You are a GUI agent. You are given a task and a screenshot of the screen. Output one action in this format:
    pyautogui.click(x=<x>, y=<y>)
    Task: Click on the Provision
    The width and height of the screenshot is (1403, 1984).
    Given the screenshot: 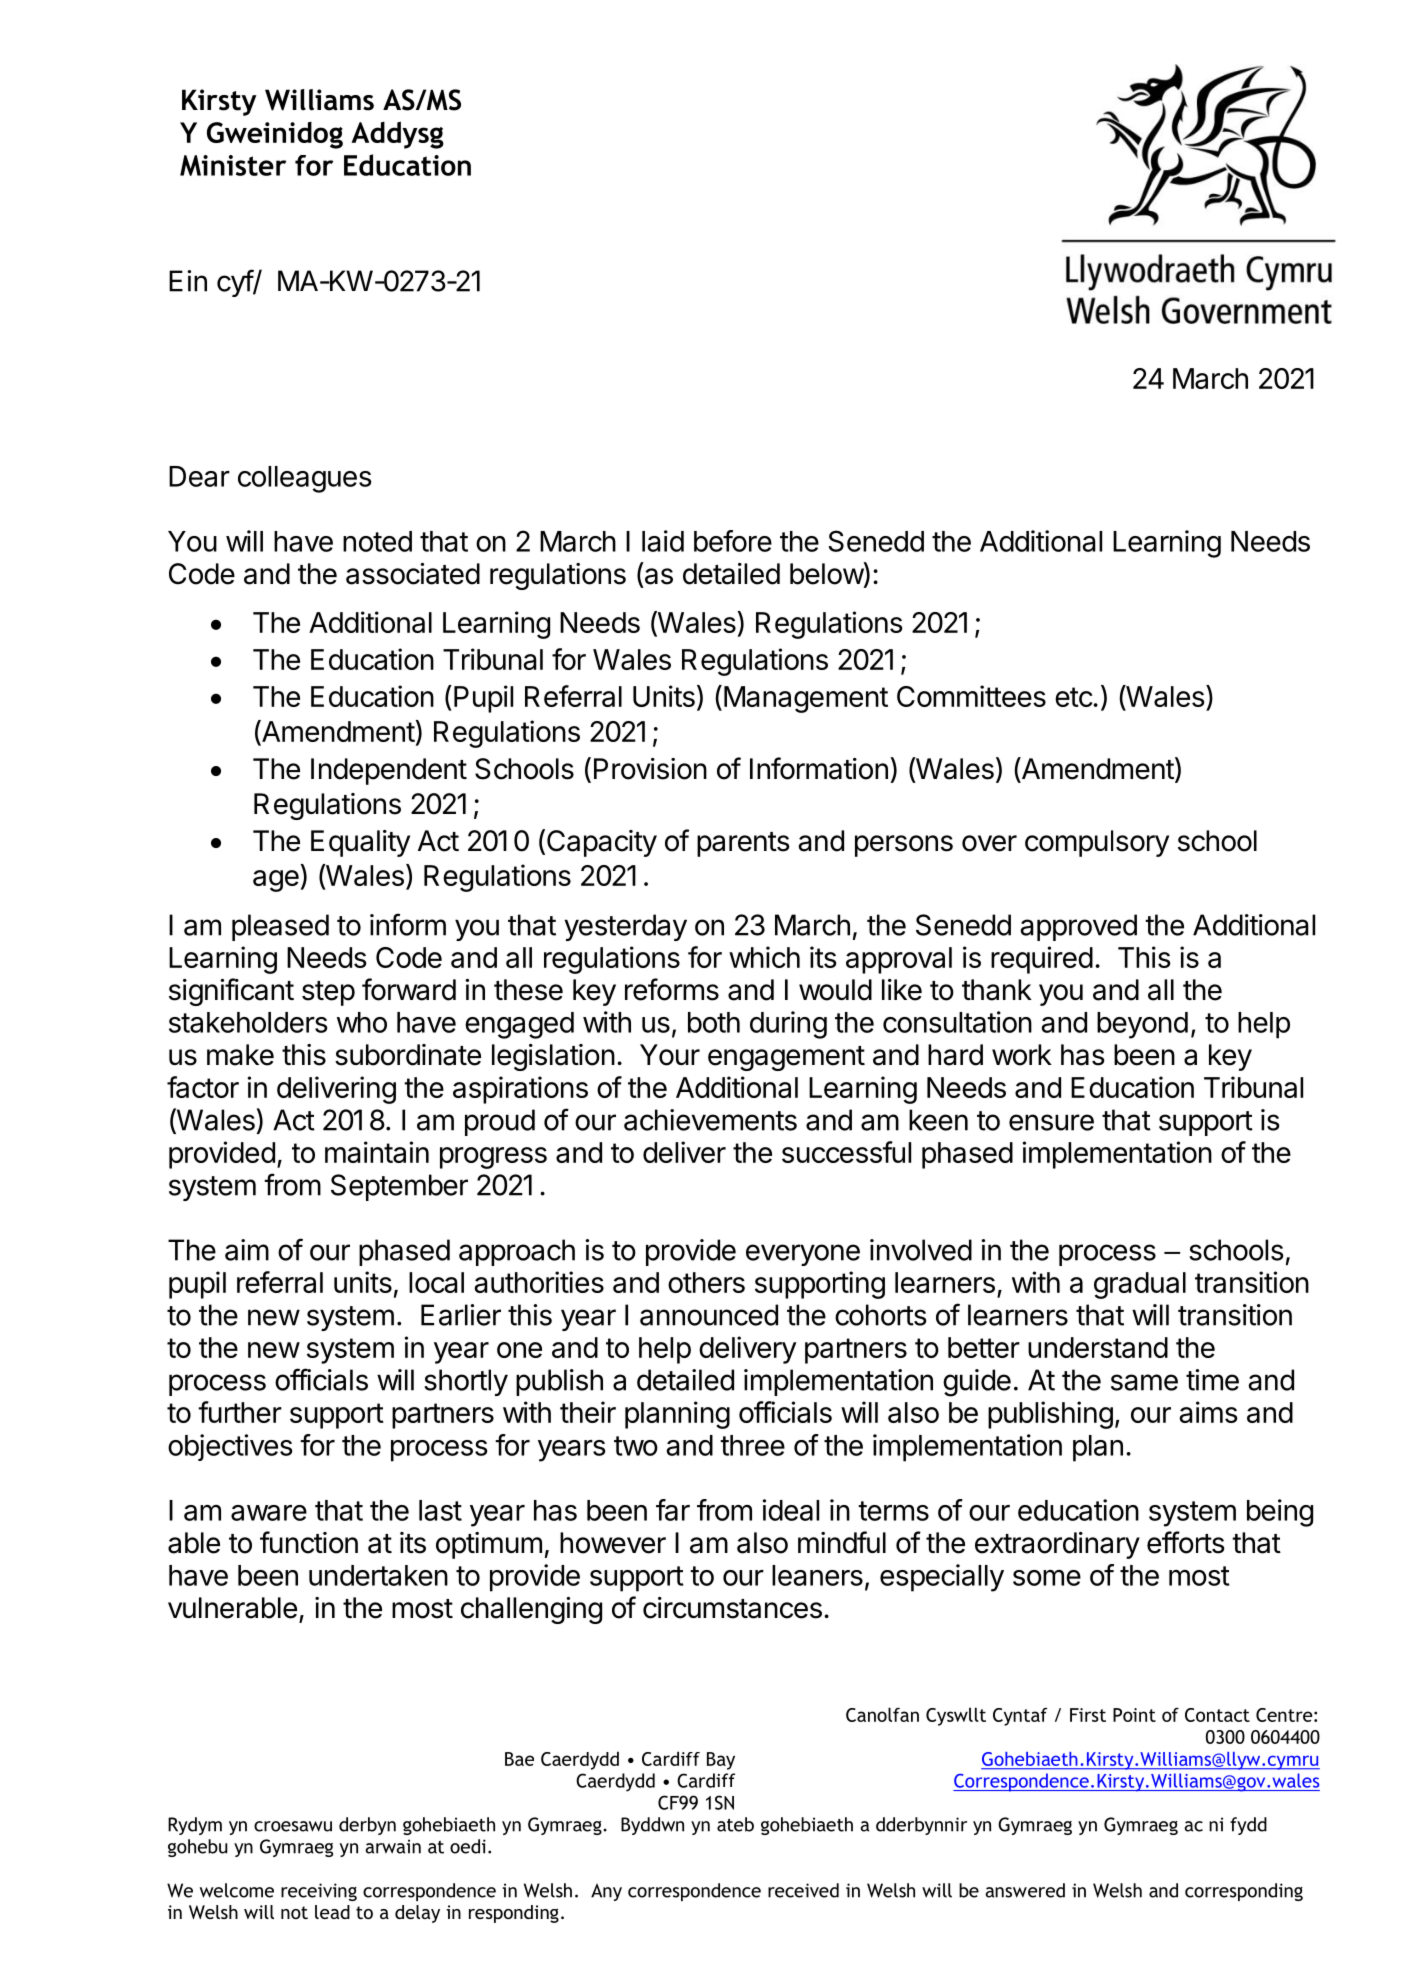 What is the action you would take?
    pyautogui.click(x=650, y=769)
